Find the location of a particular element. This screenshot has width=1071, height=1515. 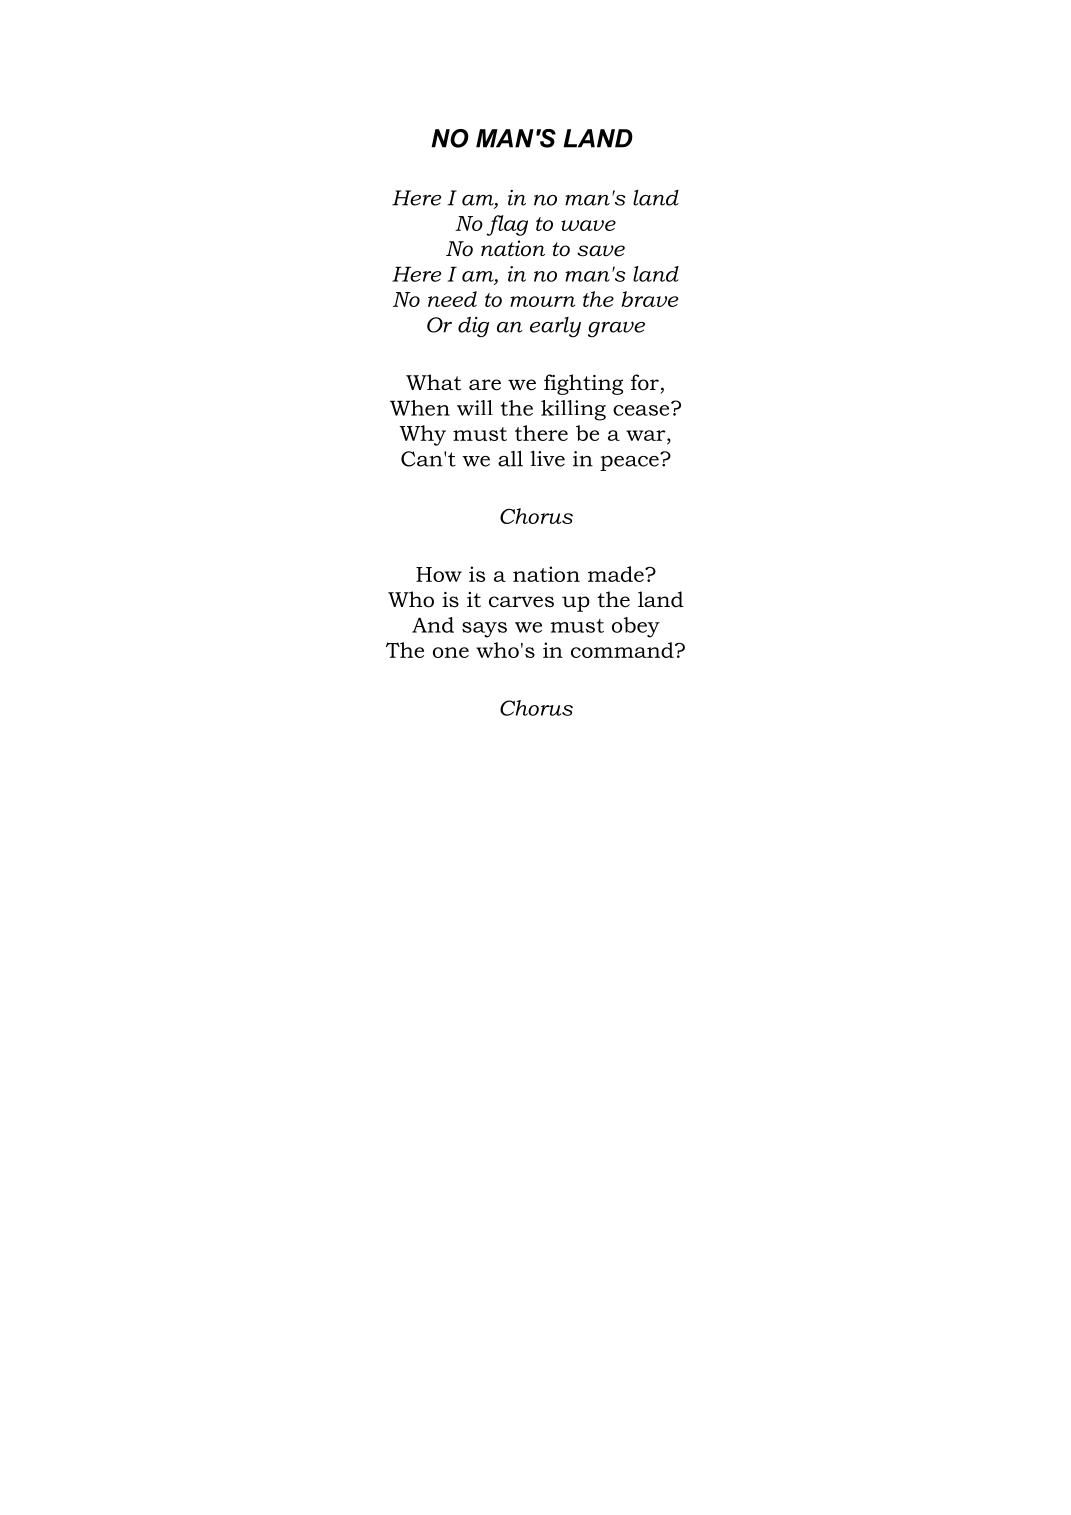

peace is located at coordinates (630, 462).
